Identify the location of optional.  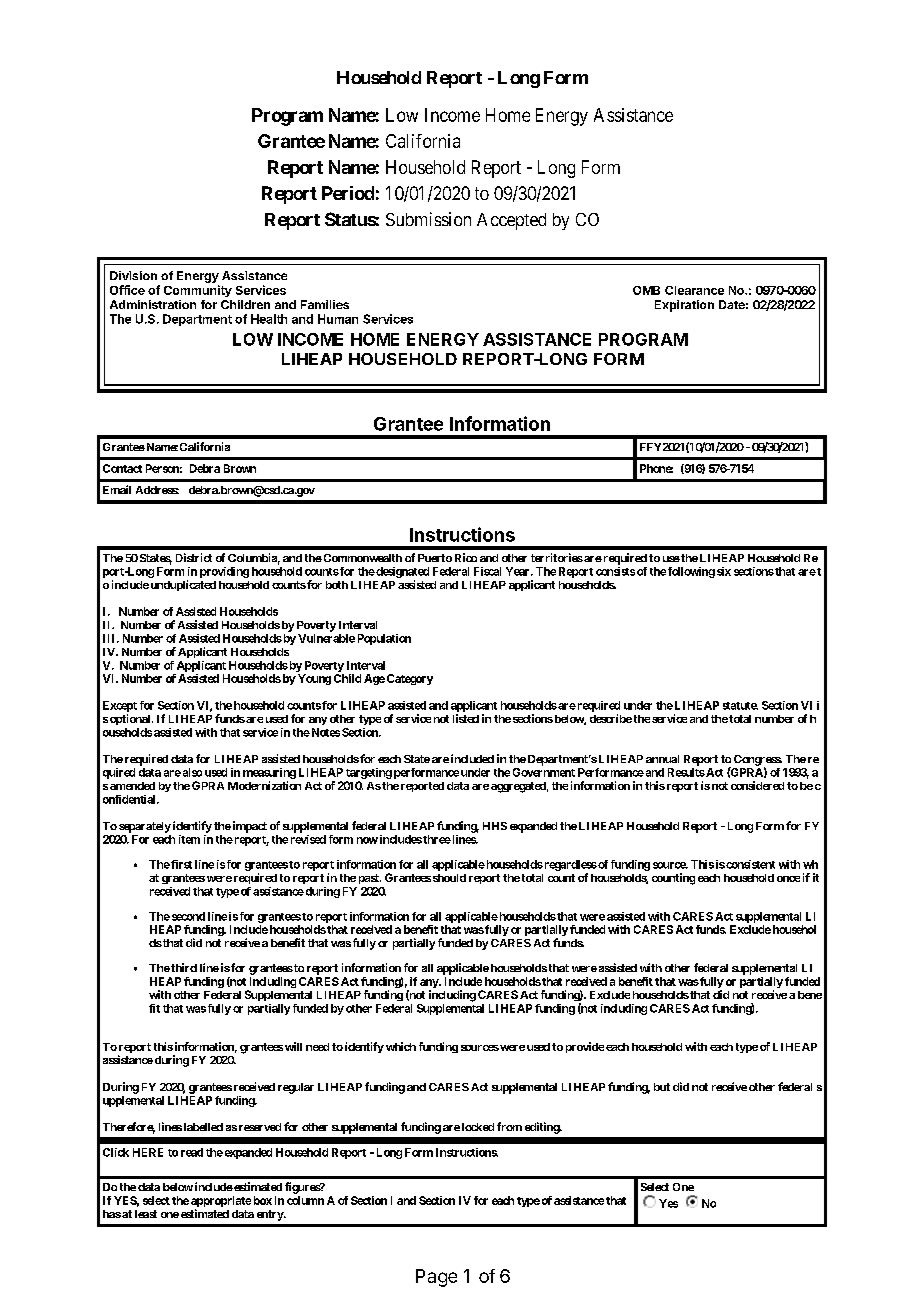
(131, 719).
